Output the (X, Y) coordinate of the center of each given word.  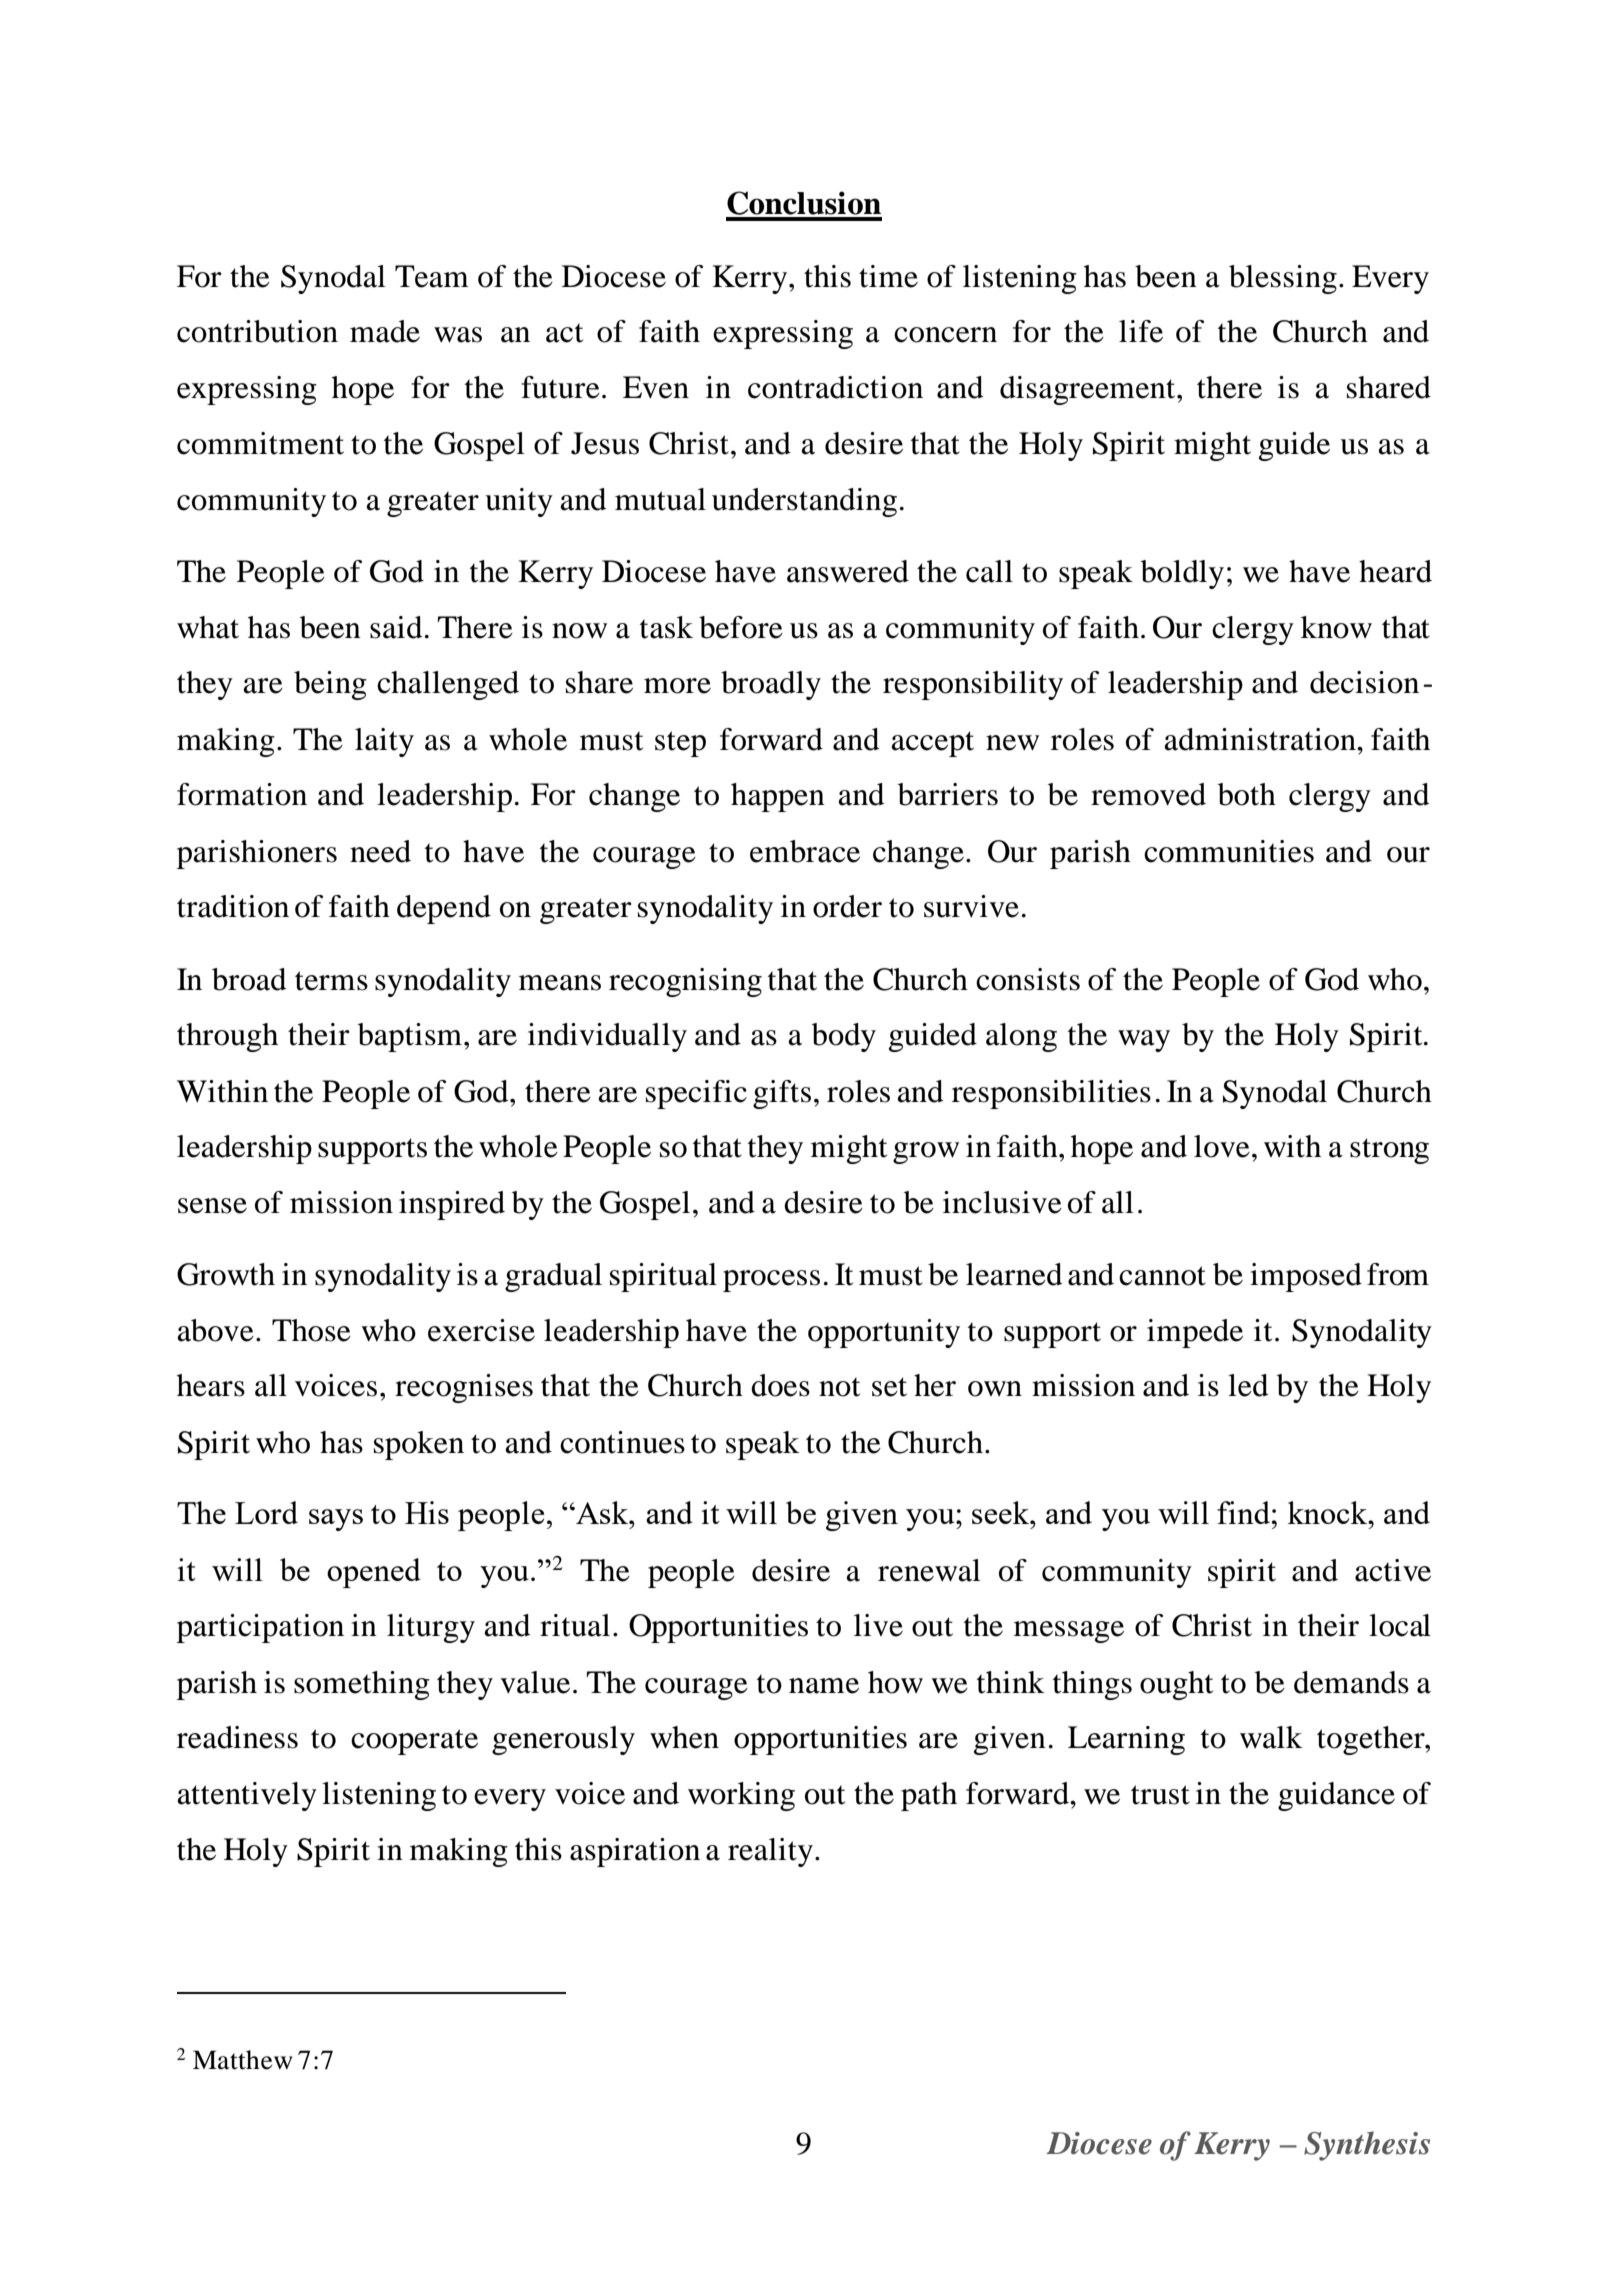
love (1222, 1146)
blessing (1283, 279)
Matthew (242, 2060)
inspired (452, 1205)
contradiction (835, 387)
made (385, 331)
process (771, 1281)
